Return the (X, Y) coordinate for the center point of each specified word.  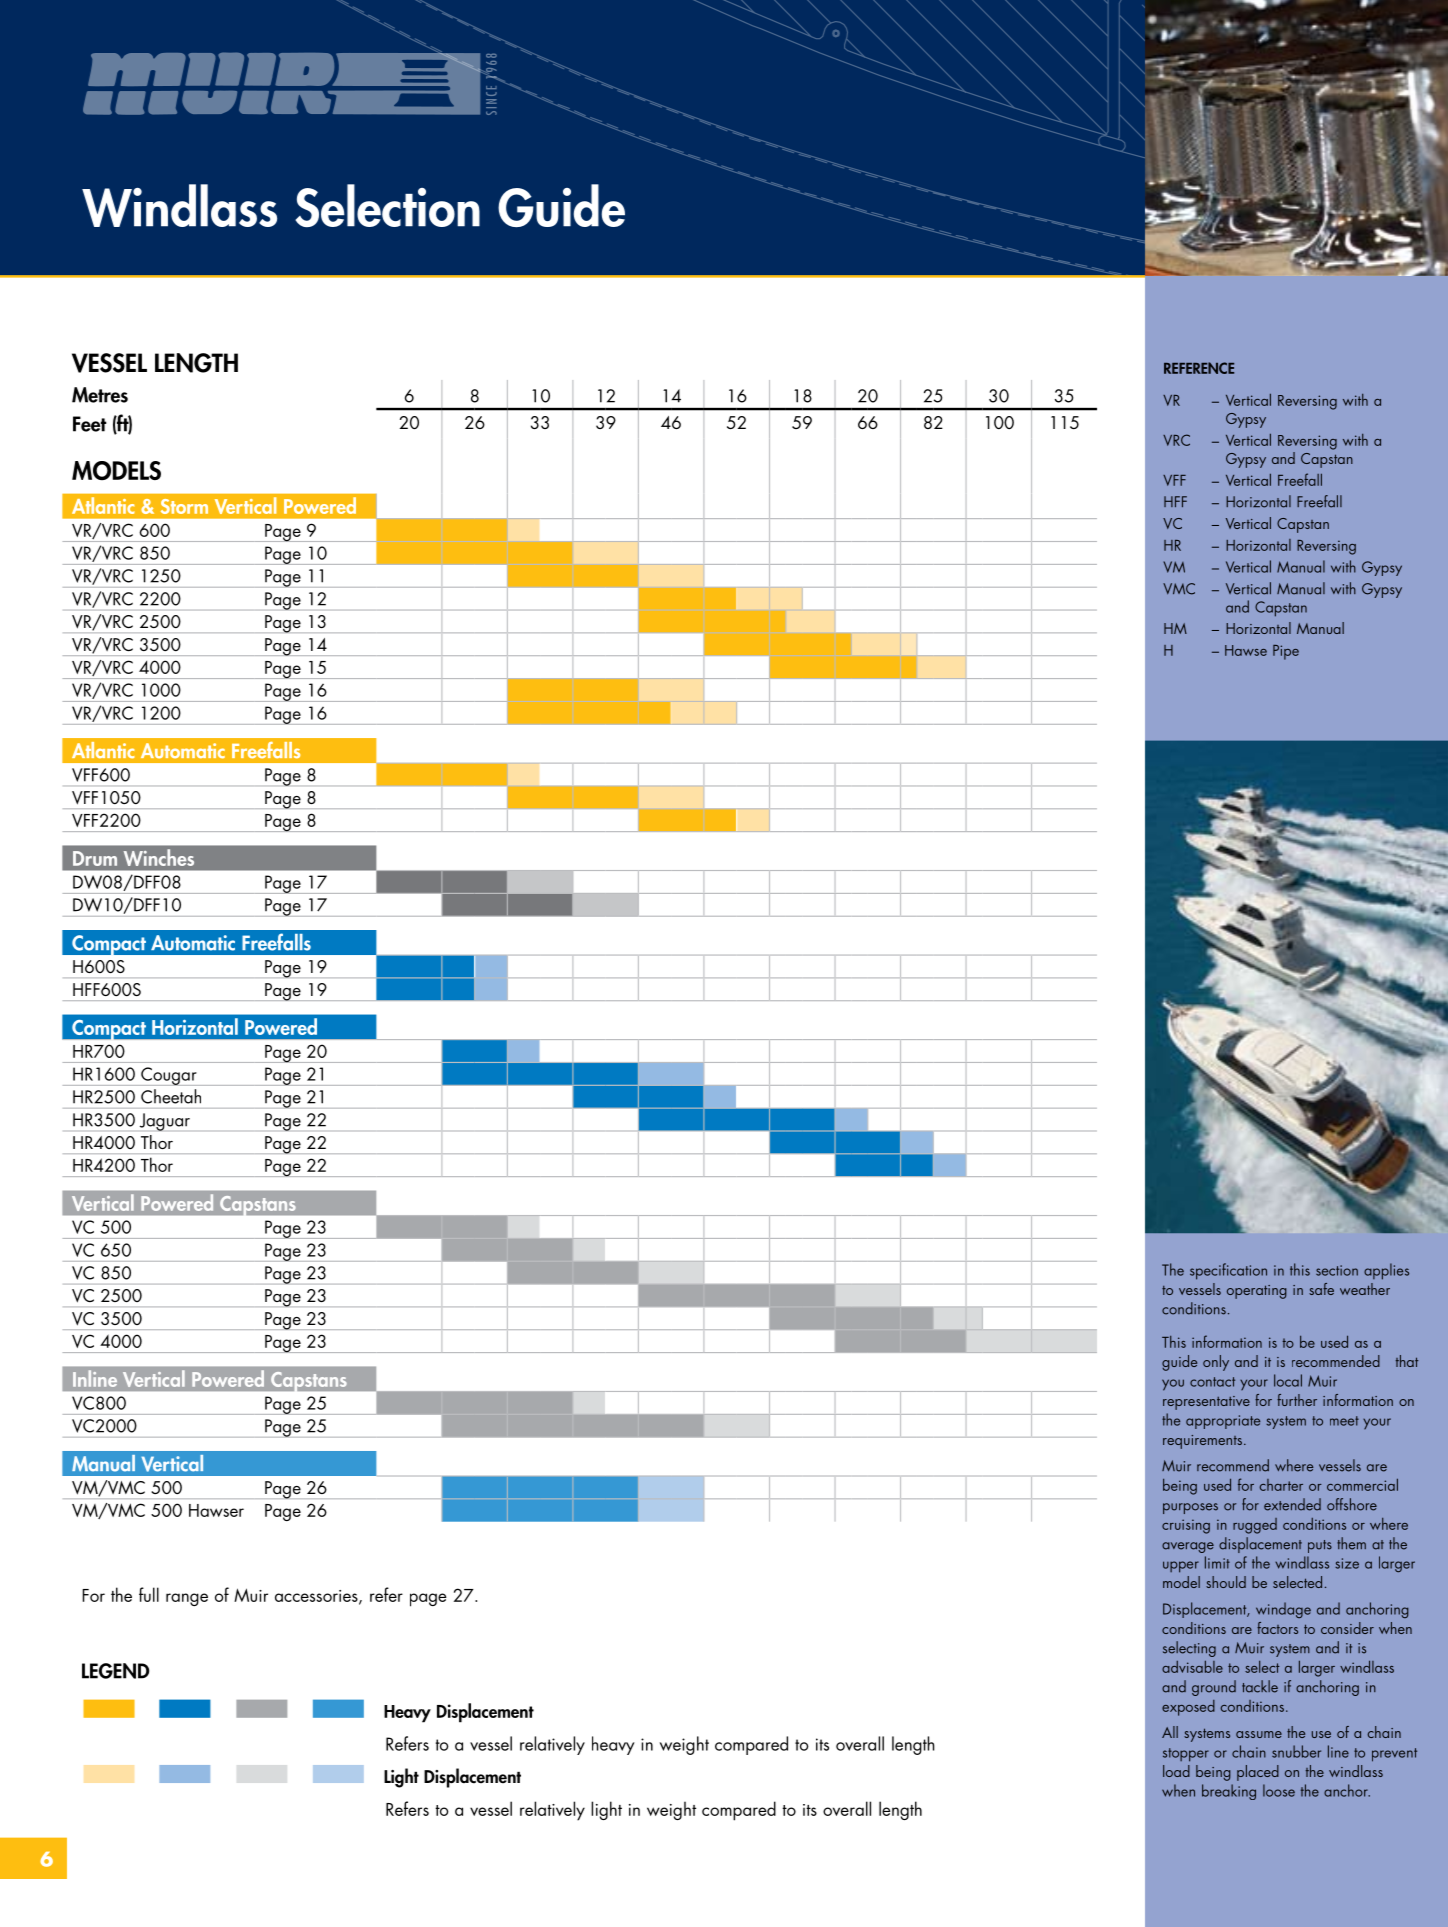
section (1337, 1270)
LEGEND (115, 1671)
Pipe (1286, 652)
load (1176, 1771)
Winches (159, 857)
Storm (184, 506)
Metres (100, 395)
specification (1228, 1271)
